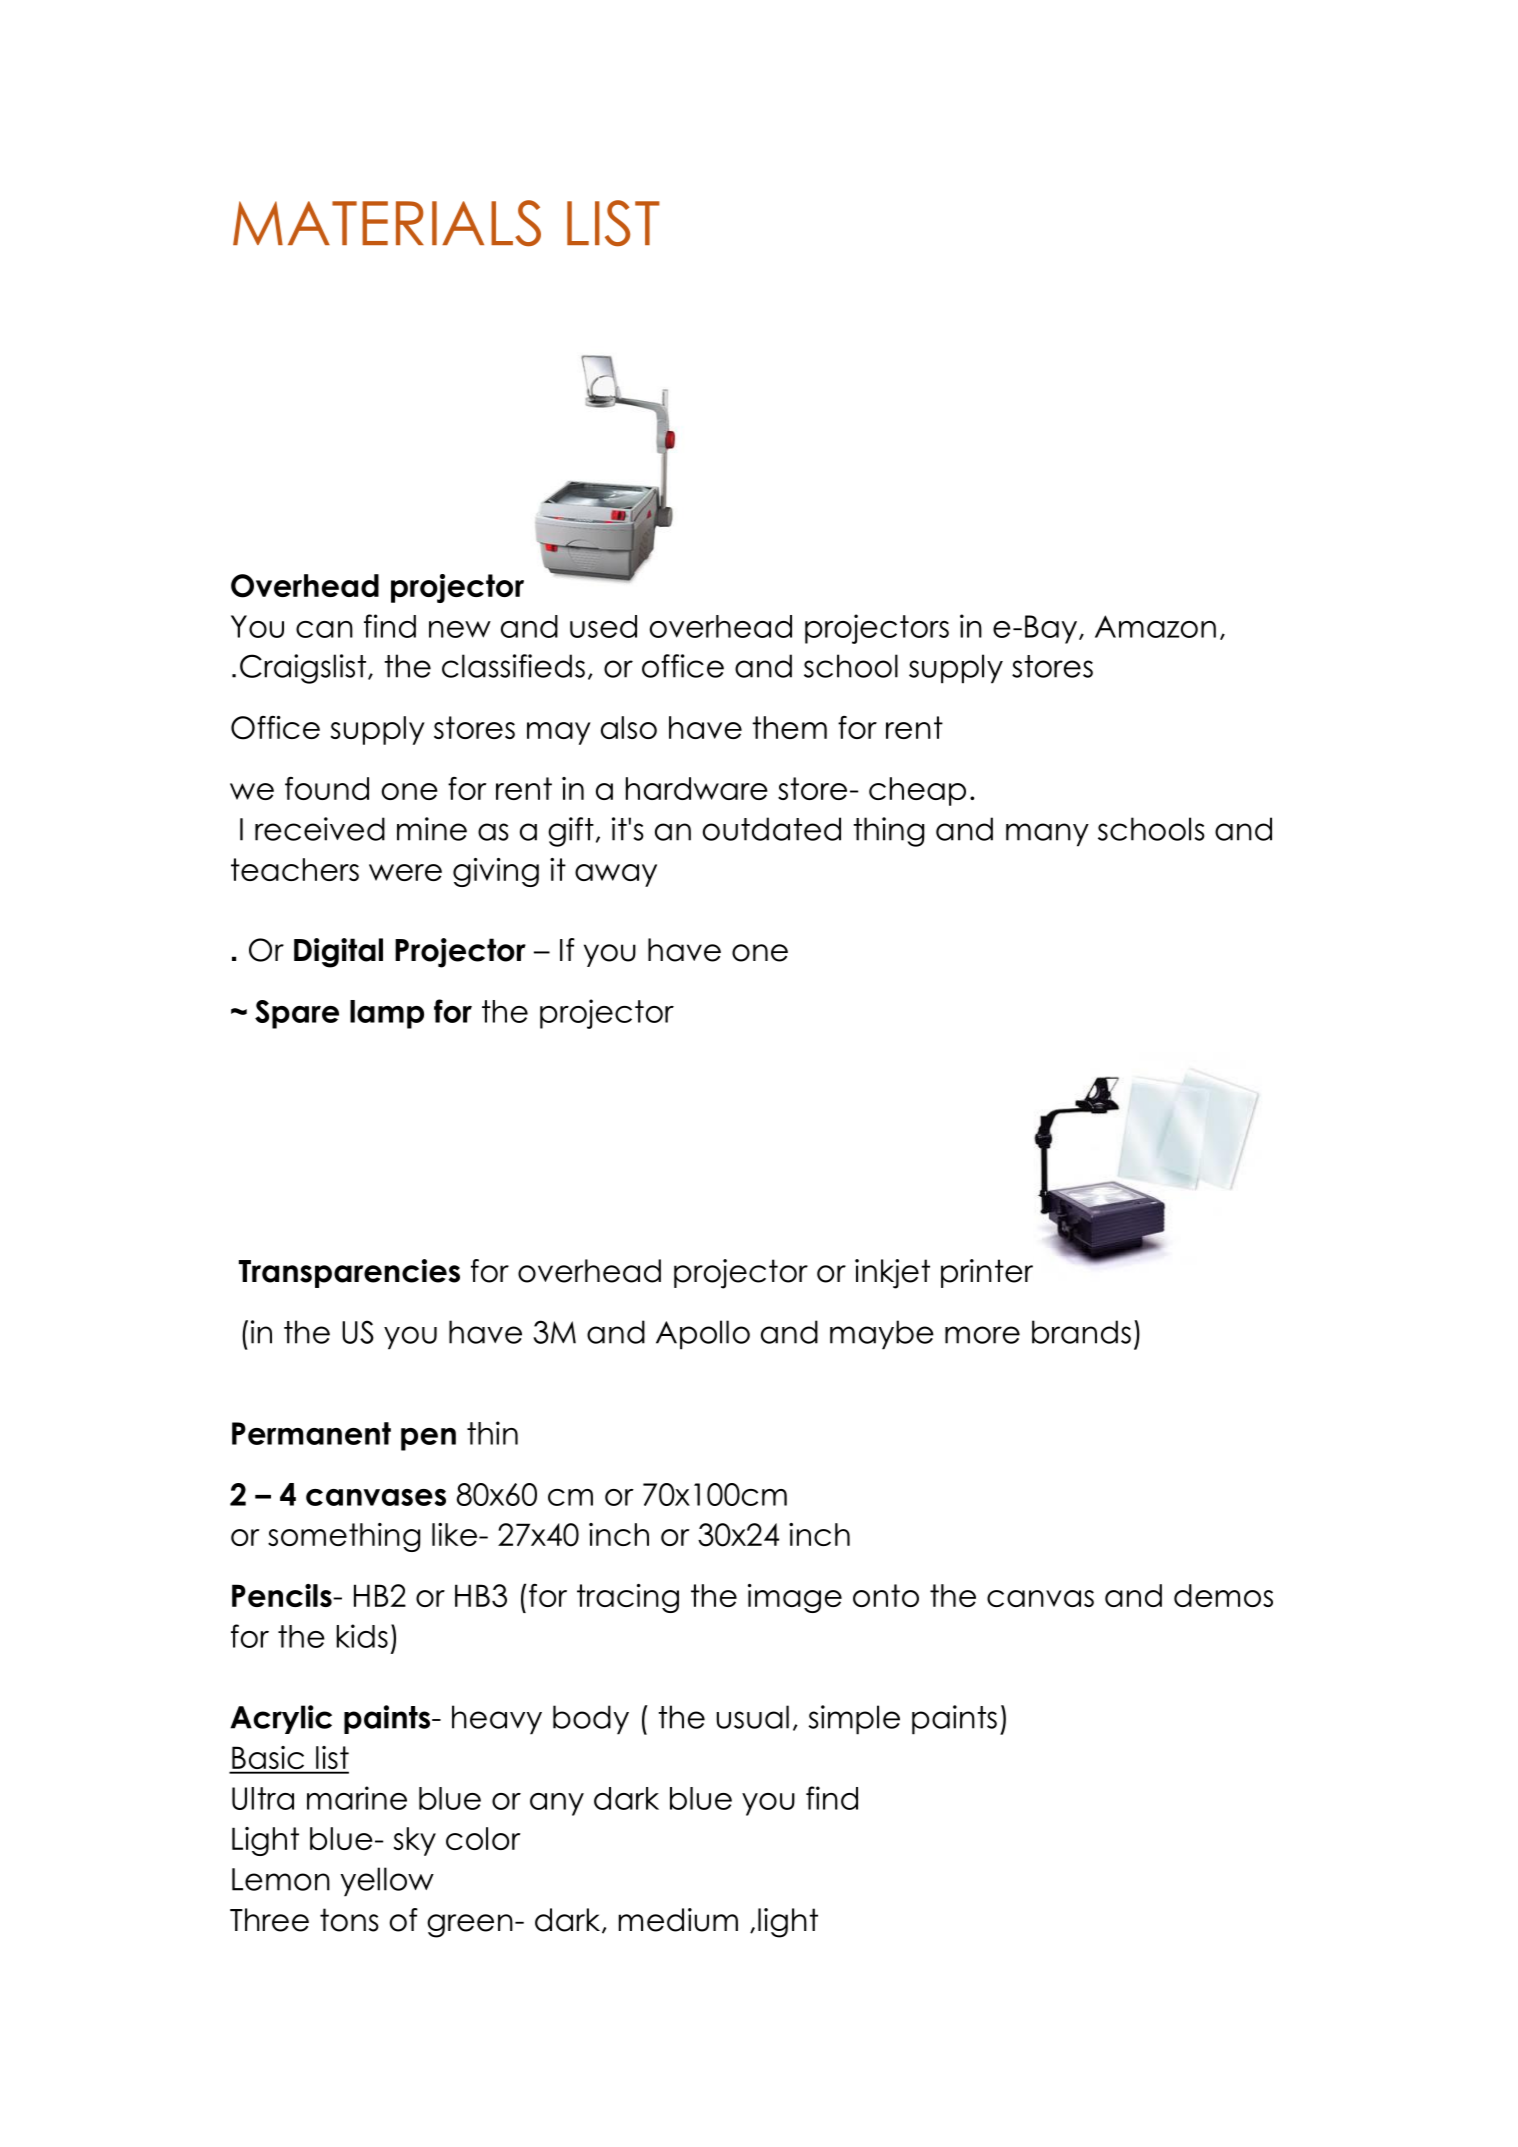 This screenshot has width=1518, height=2147. Describe the element at coordinates (387, 1882) in the screenshot. I see `yellow` at that location.
